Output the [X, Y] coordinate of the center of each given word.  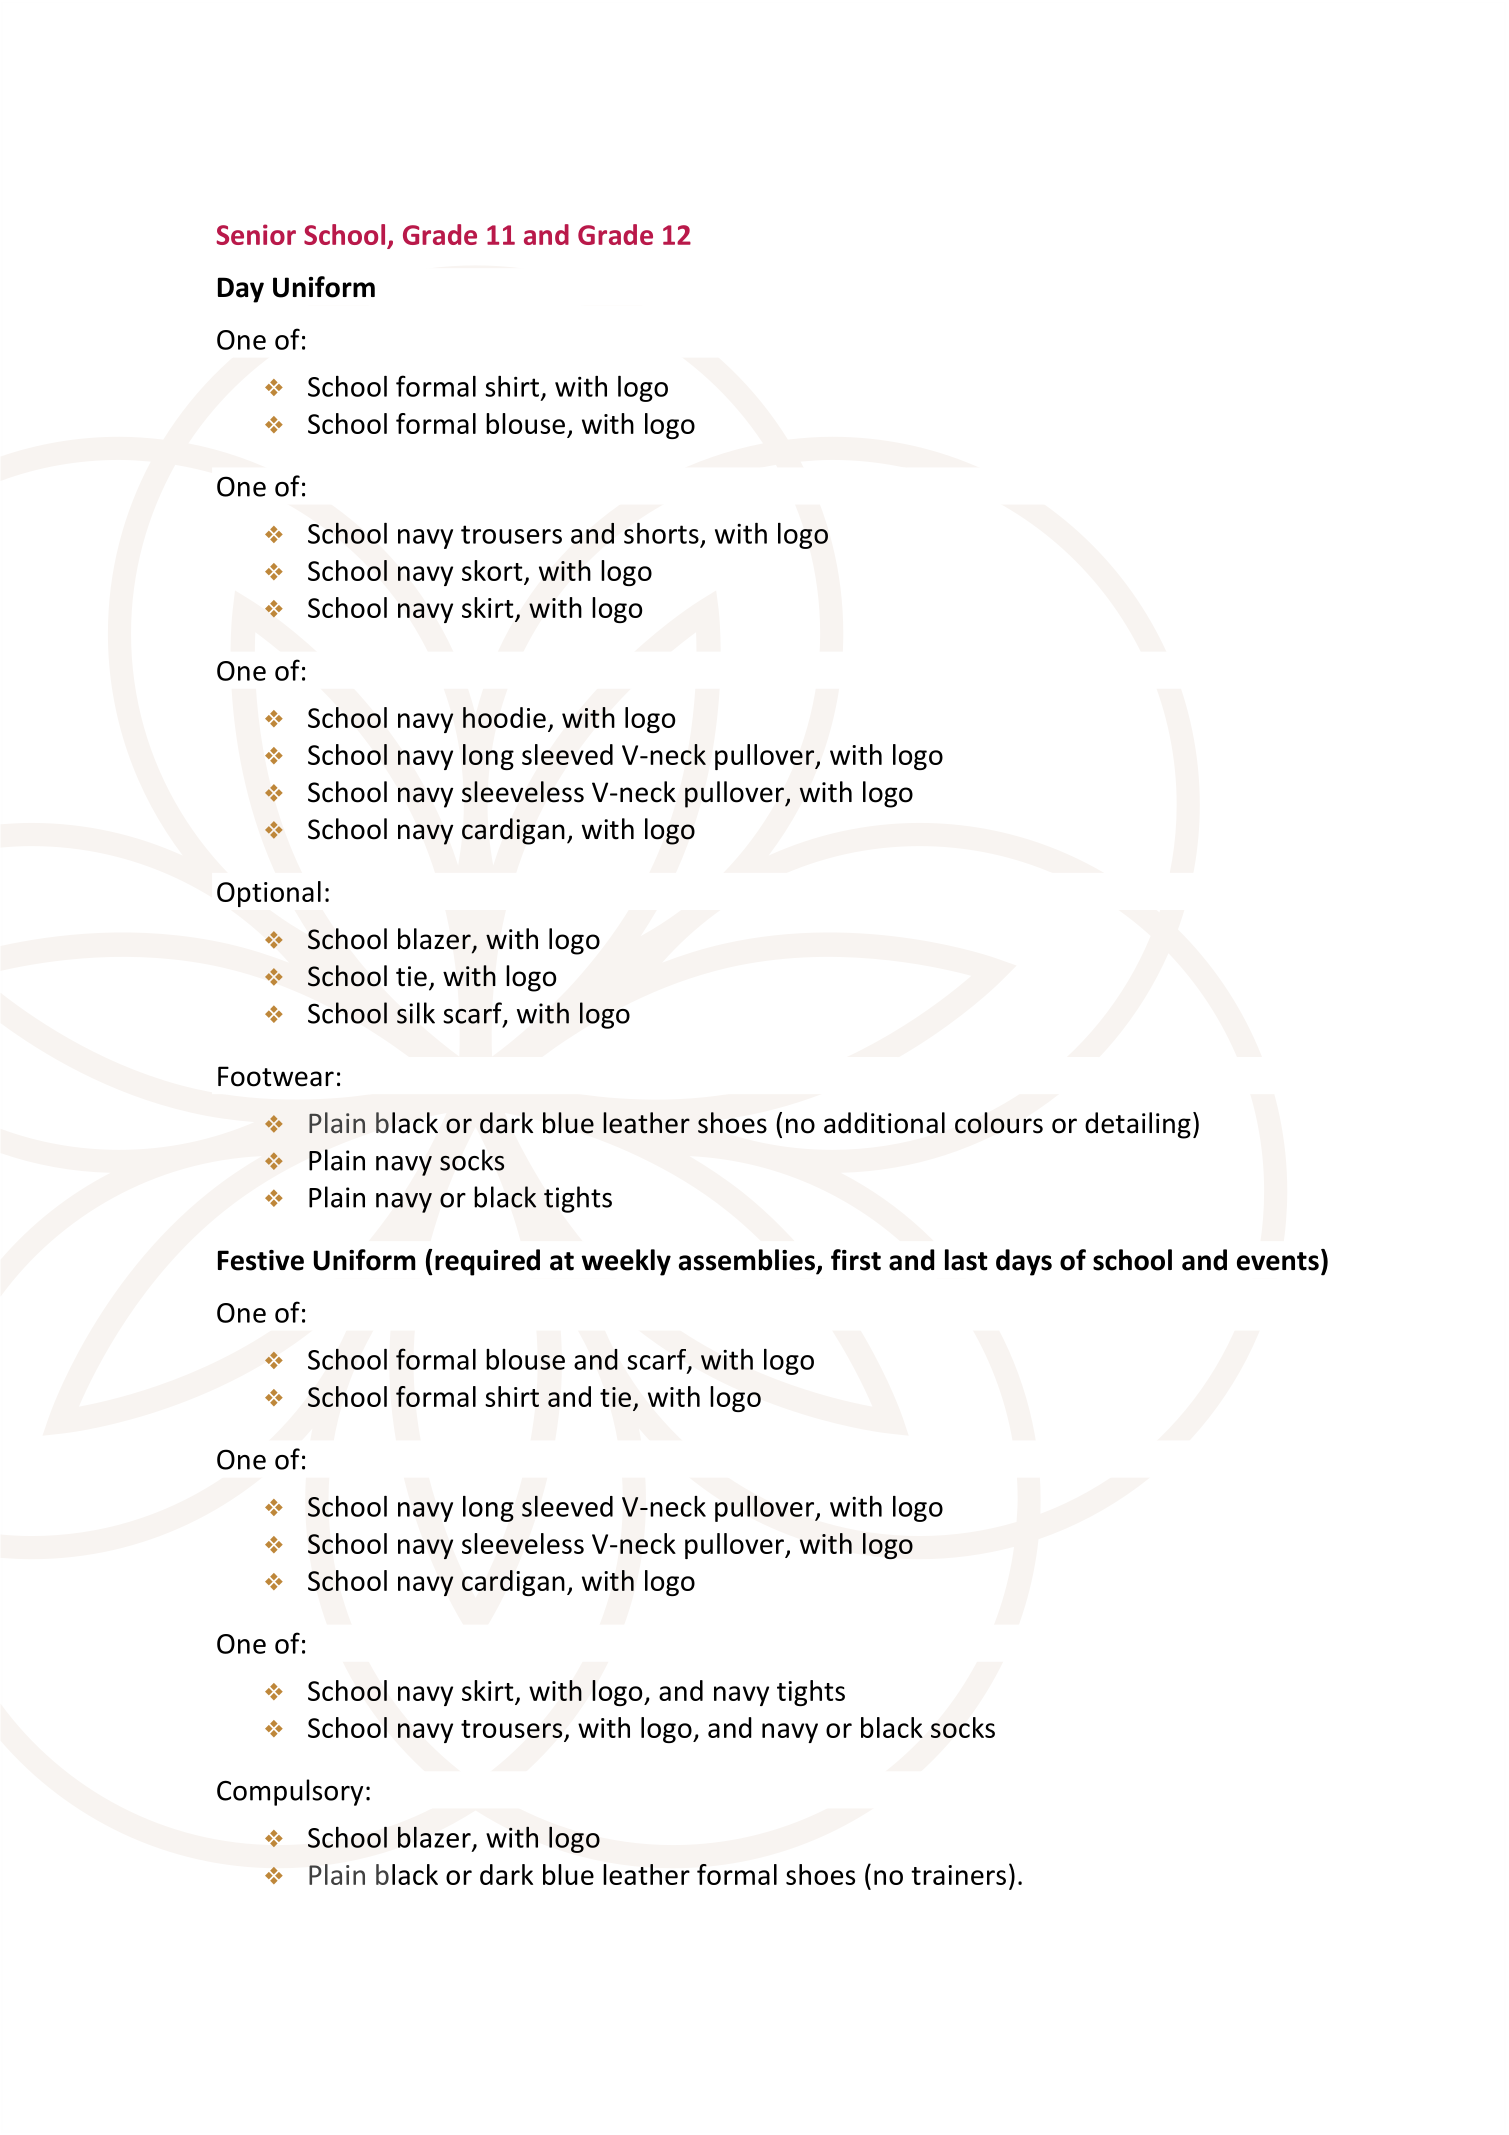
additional [884, 1123]
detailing [1138, 1125]
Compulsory [290, 1792]
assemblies [748, 1261]
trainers [958, 1875]
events [1278, 1261]
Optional [269, 894]
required [487, 1262]
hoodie [504, 717]
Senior [256, 234]
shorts [661, 533]
